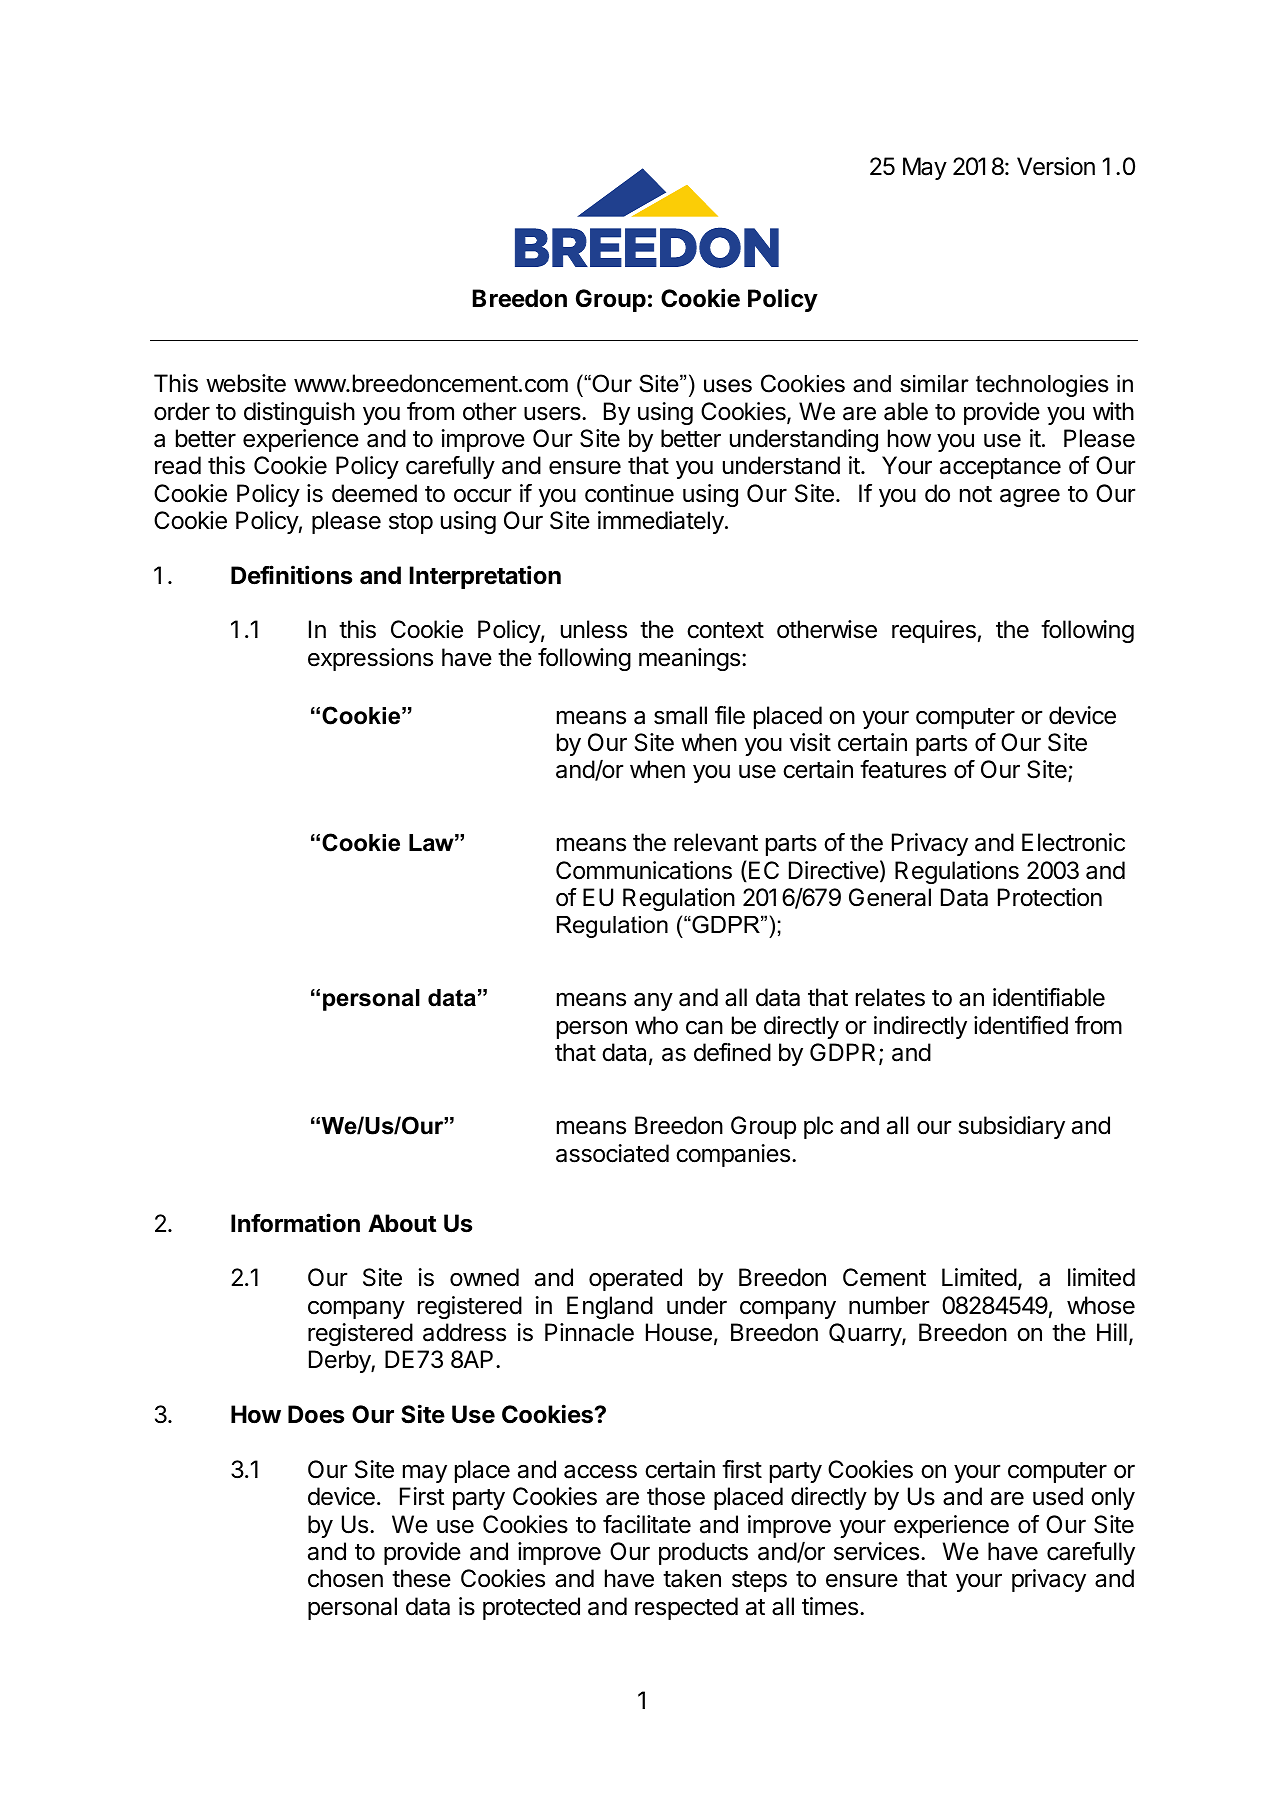 This screenshot has width=1288, height=1820. Describe the element at coordinates (299, 413) in the screenshot. I see `distinguish` at that location.
